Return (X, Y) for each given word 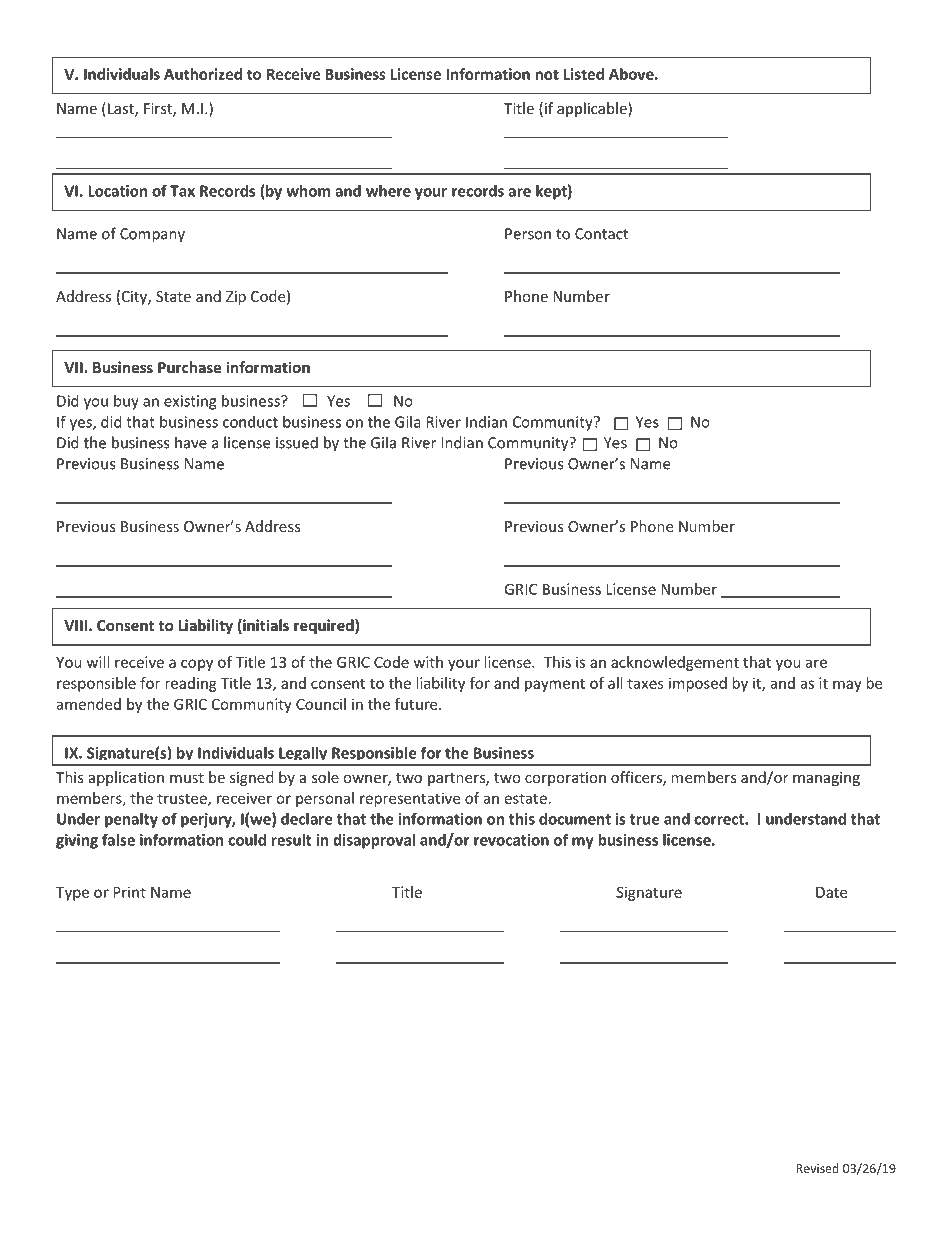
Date (831, 892)
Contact (601, 234)
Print (129, 892)
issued (297, 442)
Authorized (203, 74)
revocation (511, 840)
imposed (698, 684)
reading (191, 684)
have (191, 442)
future (417, 704)
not (547, 74)
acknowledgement (675, 663)
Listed (584, 74)
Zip (236, 298)
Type (72, 894)
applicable (593, 109)
